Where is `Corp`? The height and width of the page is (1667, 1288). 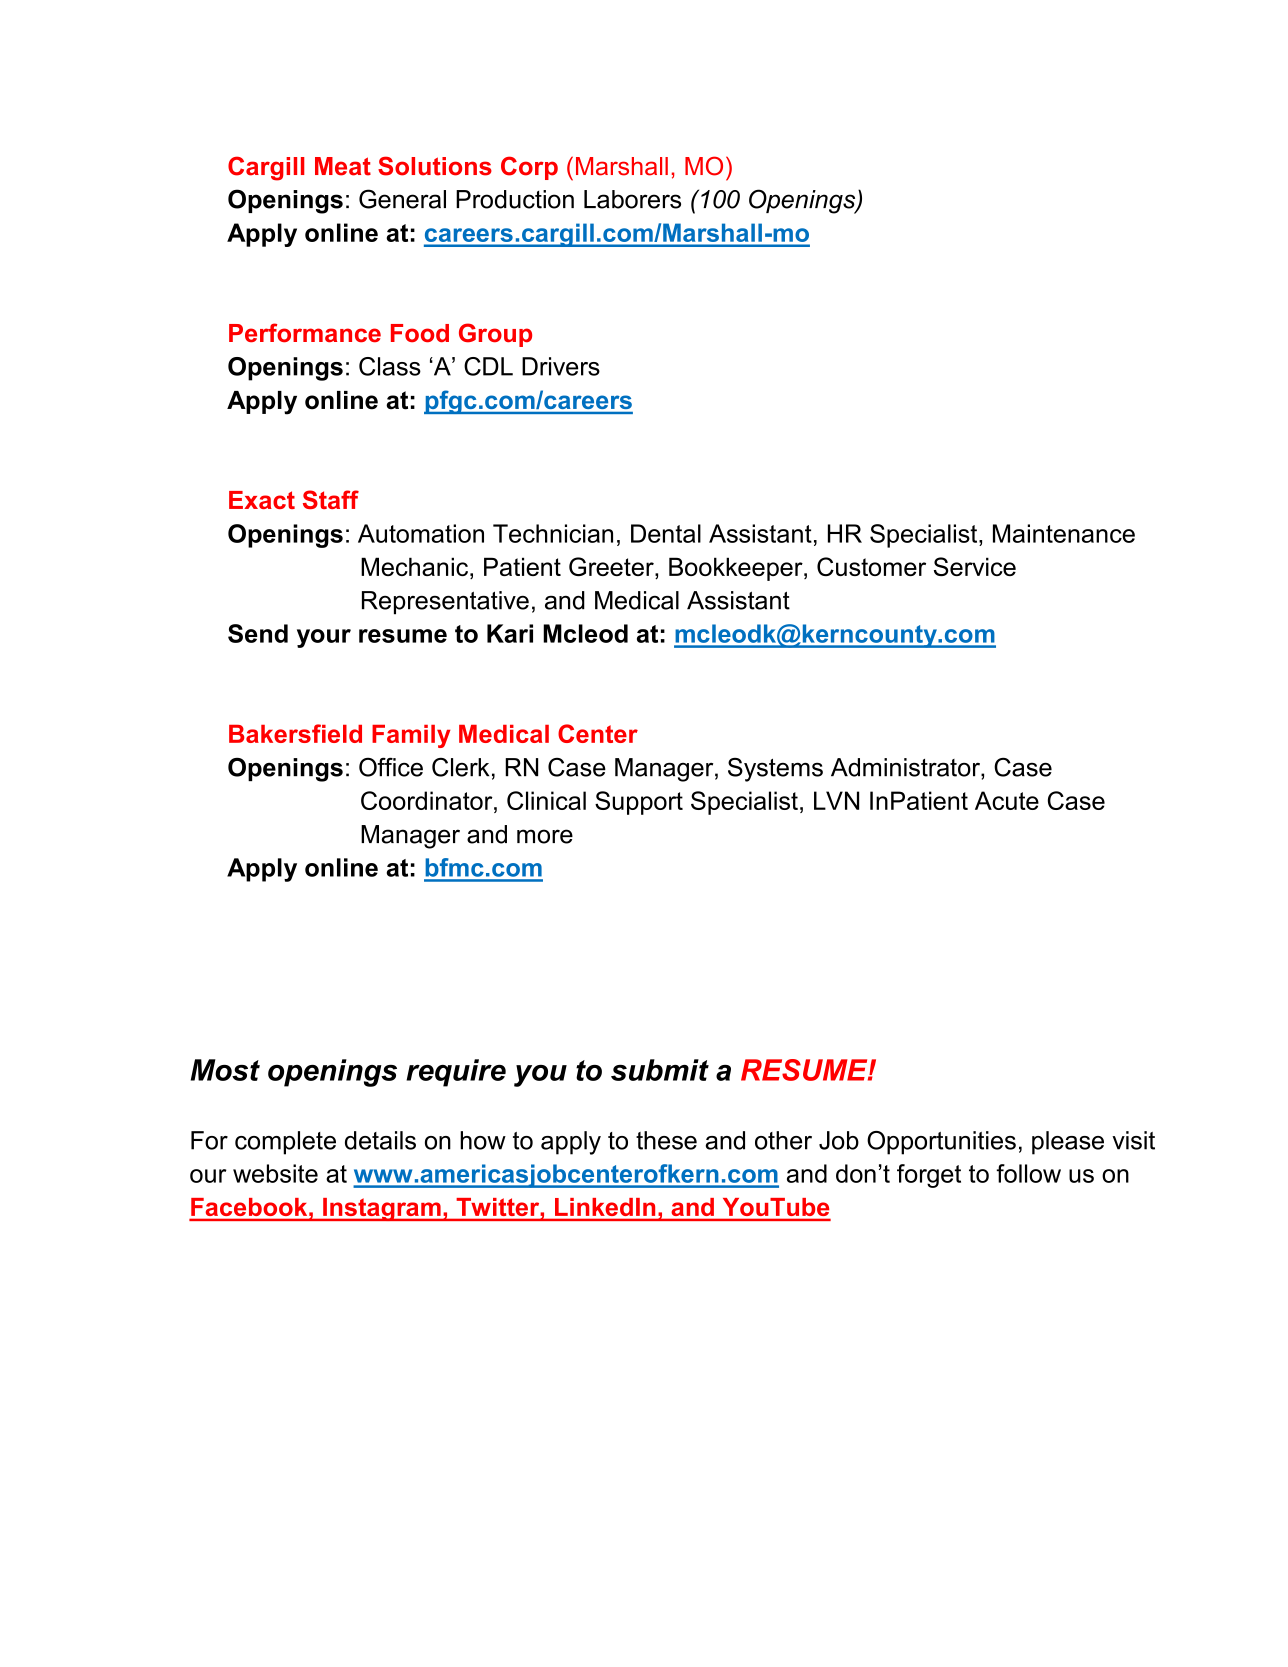
Corp is located at coordinates (529, 168).
